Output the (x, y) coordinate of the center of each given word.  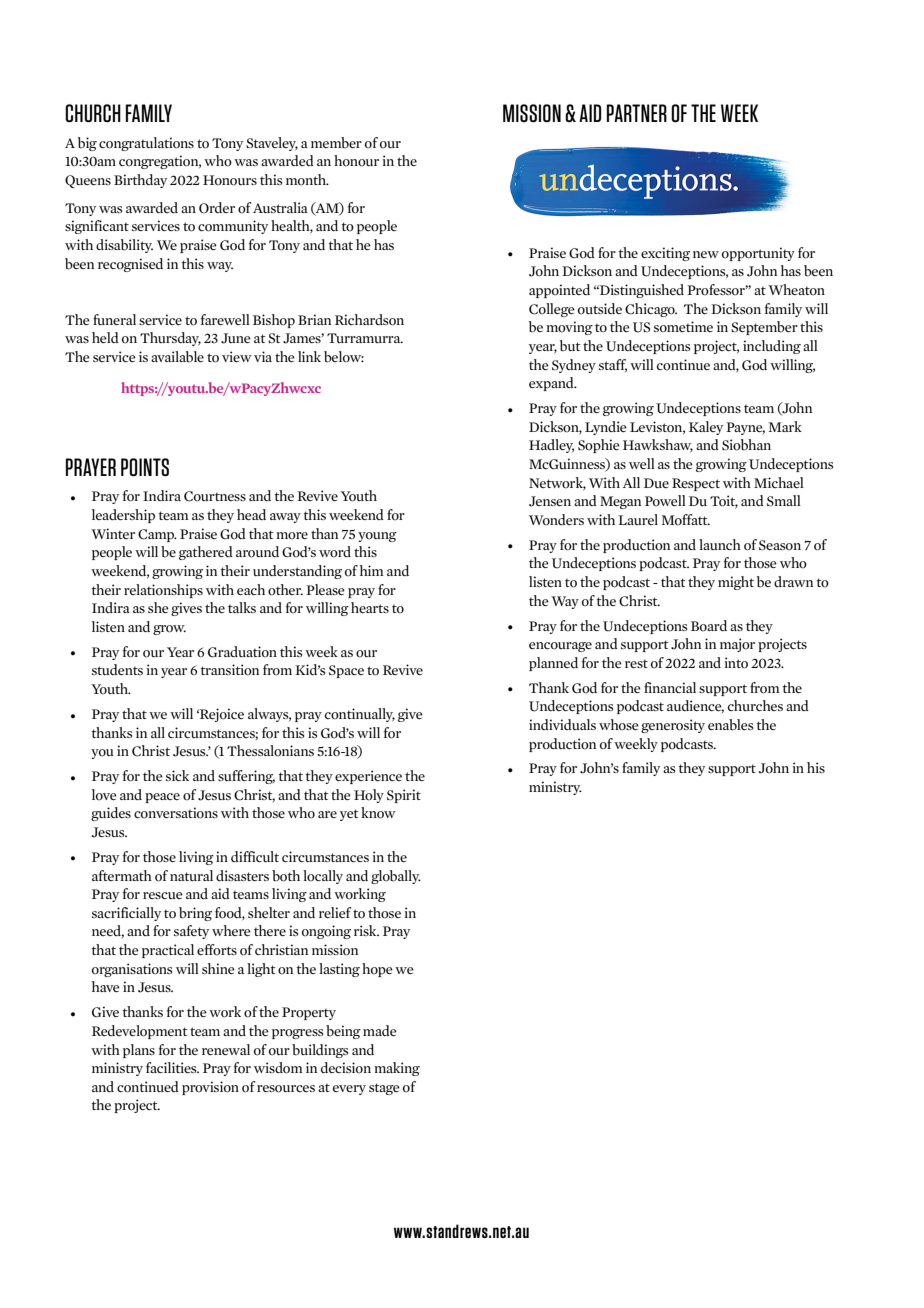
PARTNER (637, 113)
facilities (172, 1067)
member (336, 143)
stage (384, 1089)
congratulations (146, 144)
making (397, 1069)
